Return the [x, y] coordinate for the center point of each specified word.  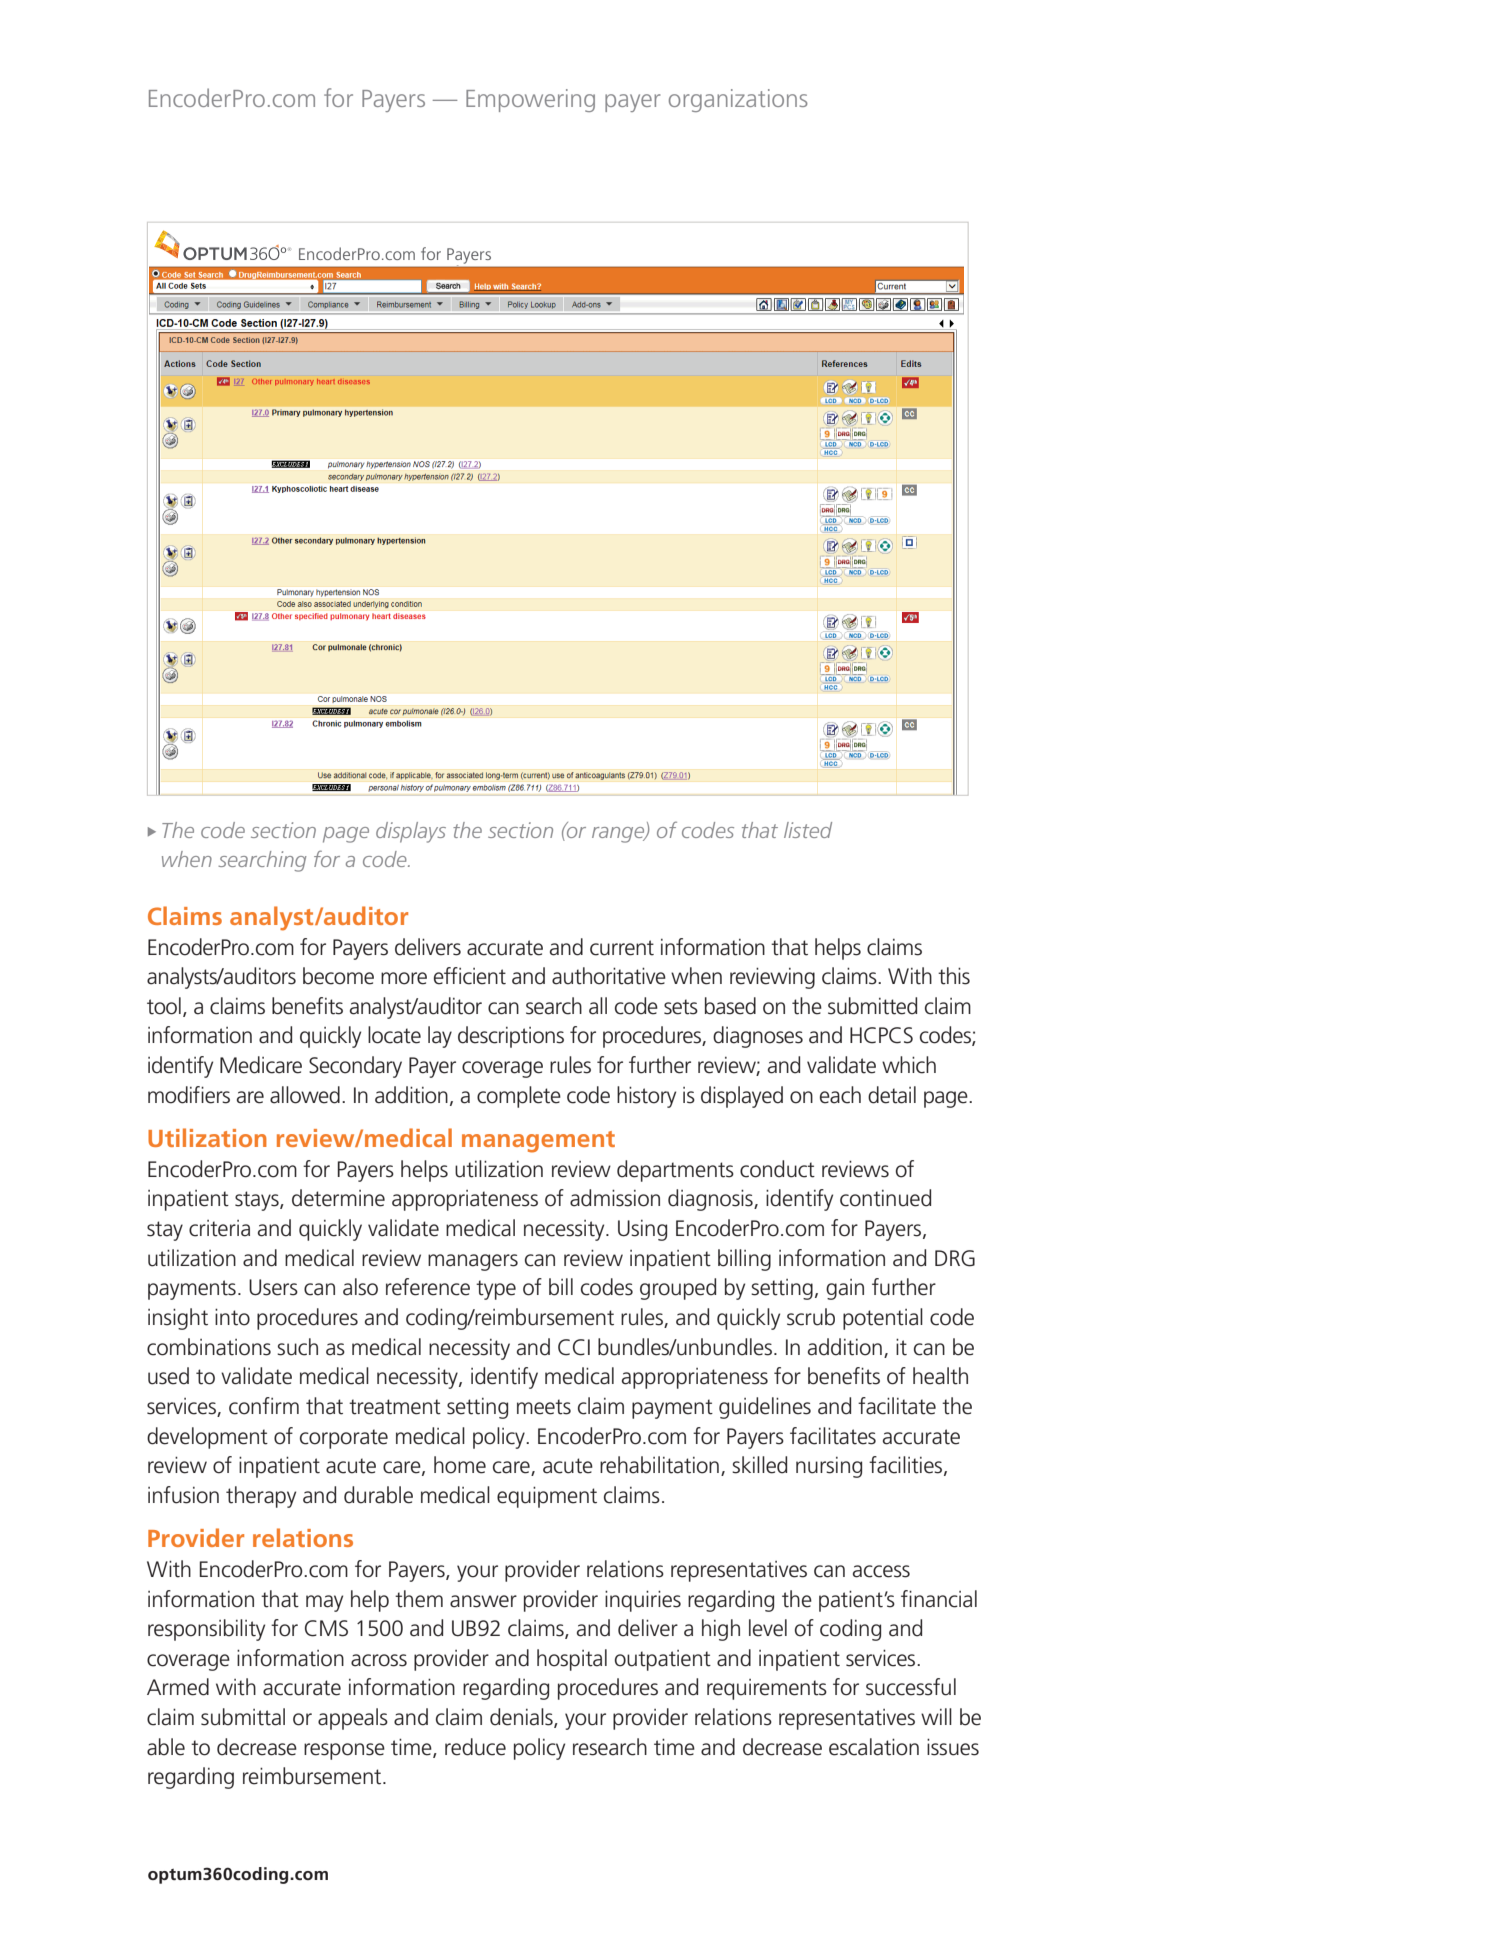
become [338, 976]
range [619, 835]
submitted [872, 1006]
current [622, 948]
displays [411, 832]
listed [808, 830]
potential [883, 1319]
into [232, 1317]
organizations [738, 100]
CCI [574, 1347]
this [954, 976]
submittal [243, 1717]
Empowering [530, 100]
